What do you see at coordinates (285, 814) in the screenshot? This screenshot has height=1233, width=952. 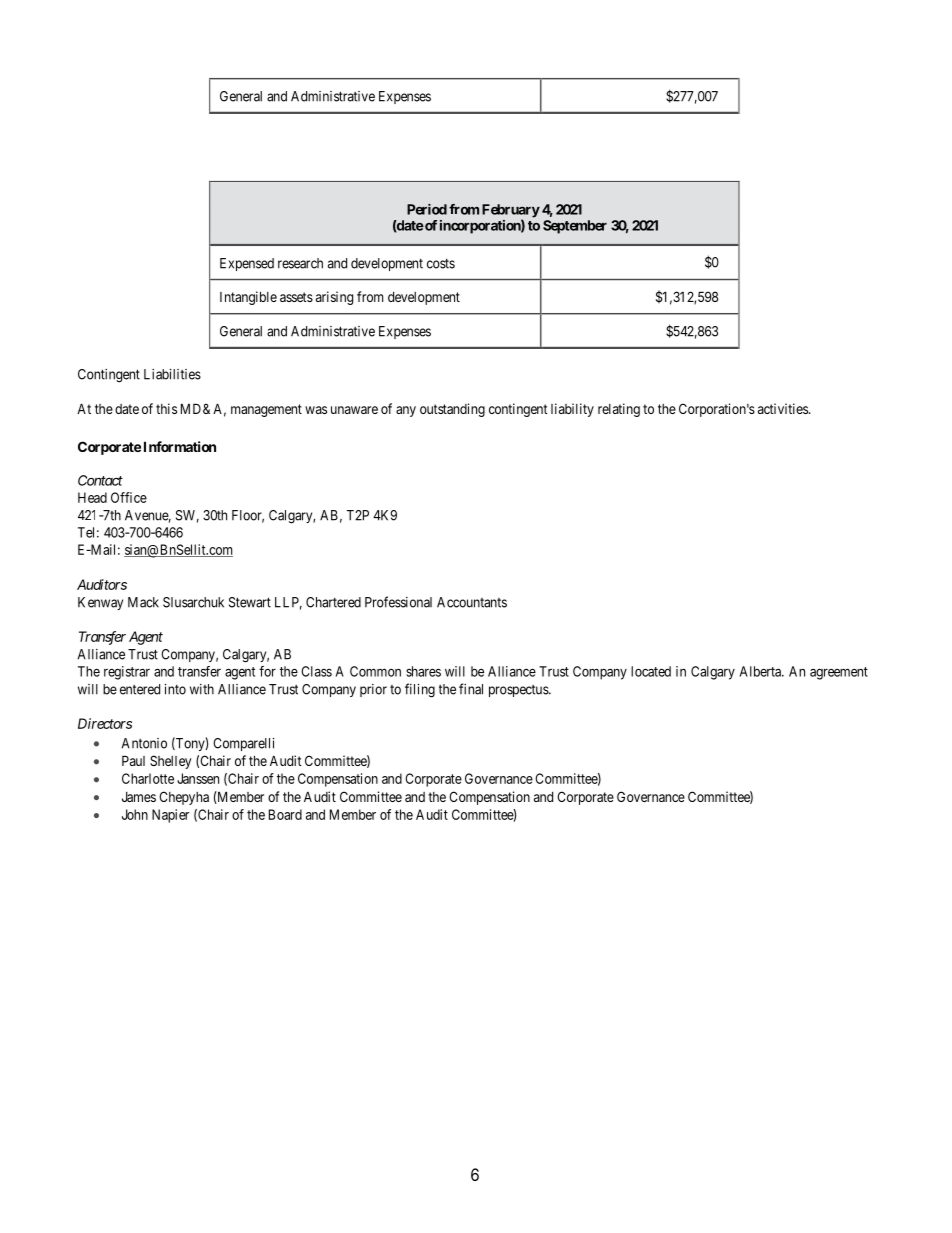 I see `Board` at bounding box center [285, 814].
